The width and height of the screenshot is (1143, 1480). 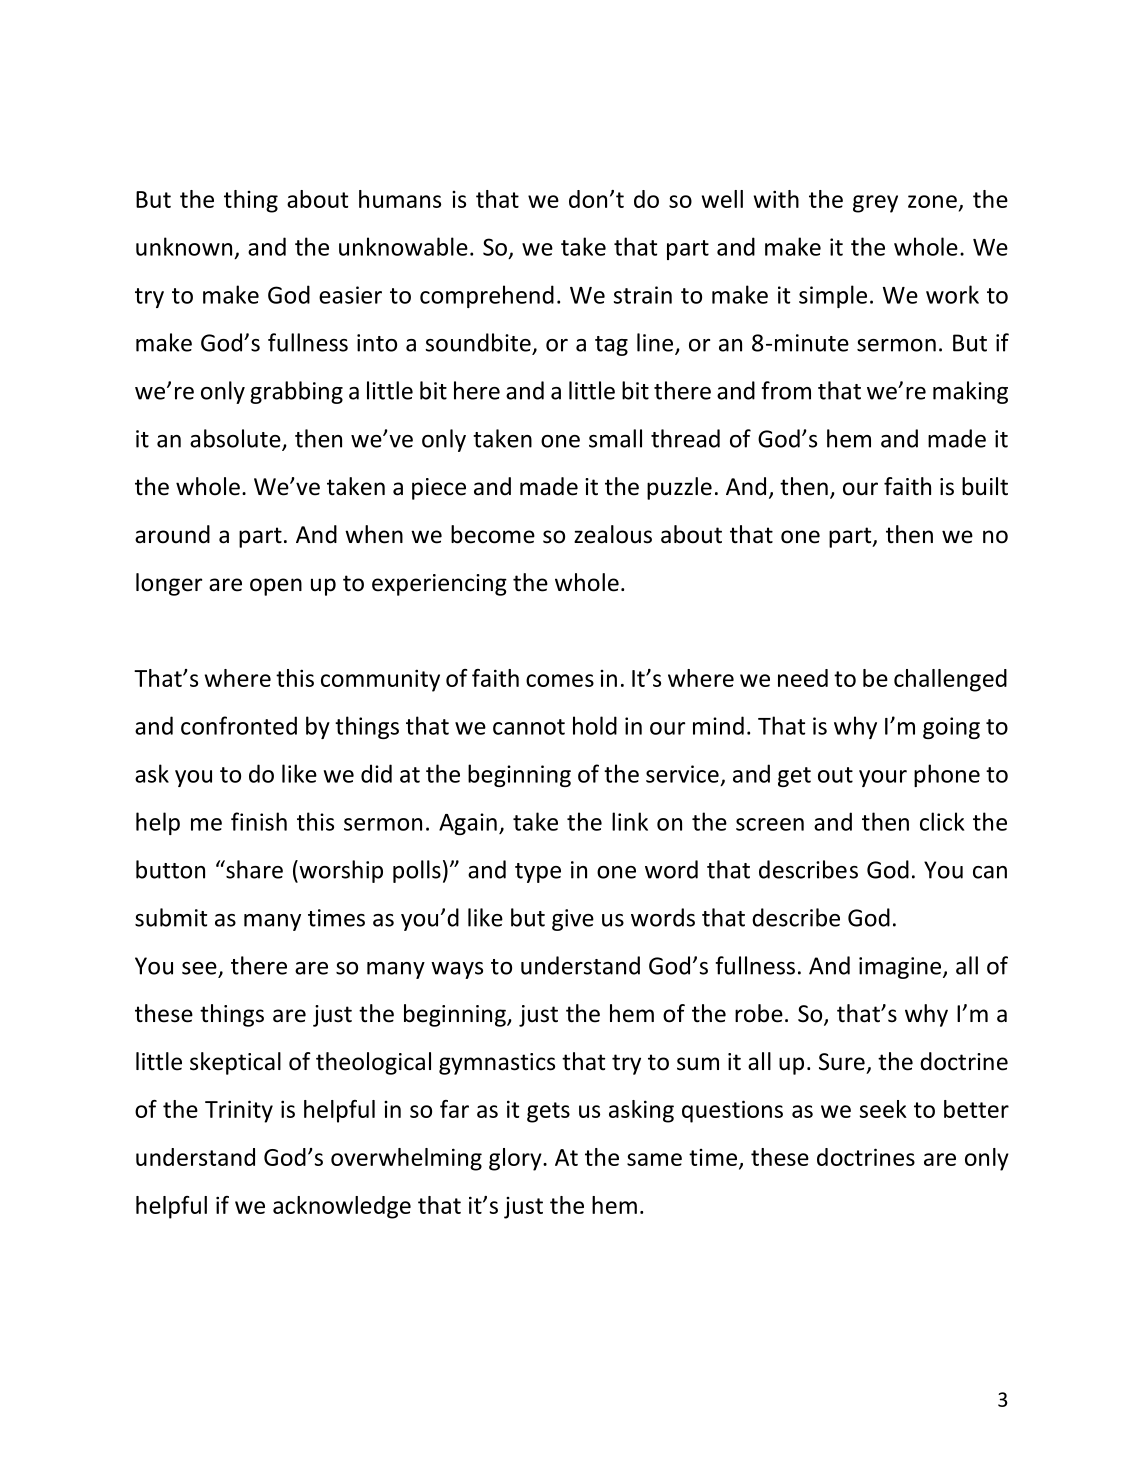 I want to click on absolute, so click(x=236, y=439).
